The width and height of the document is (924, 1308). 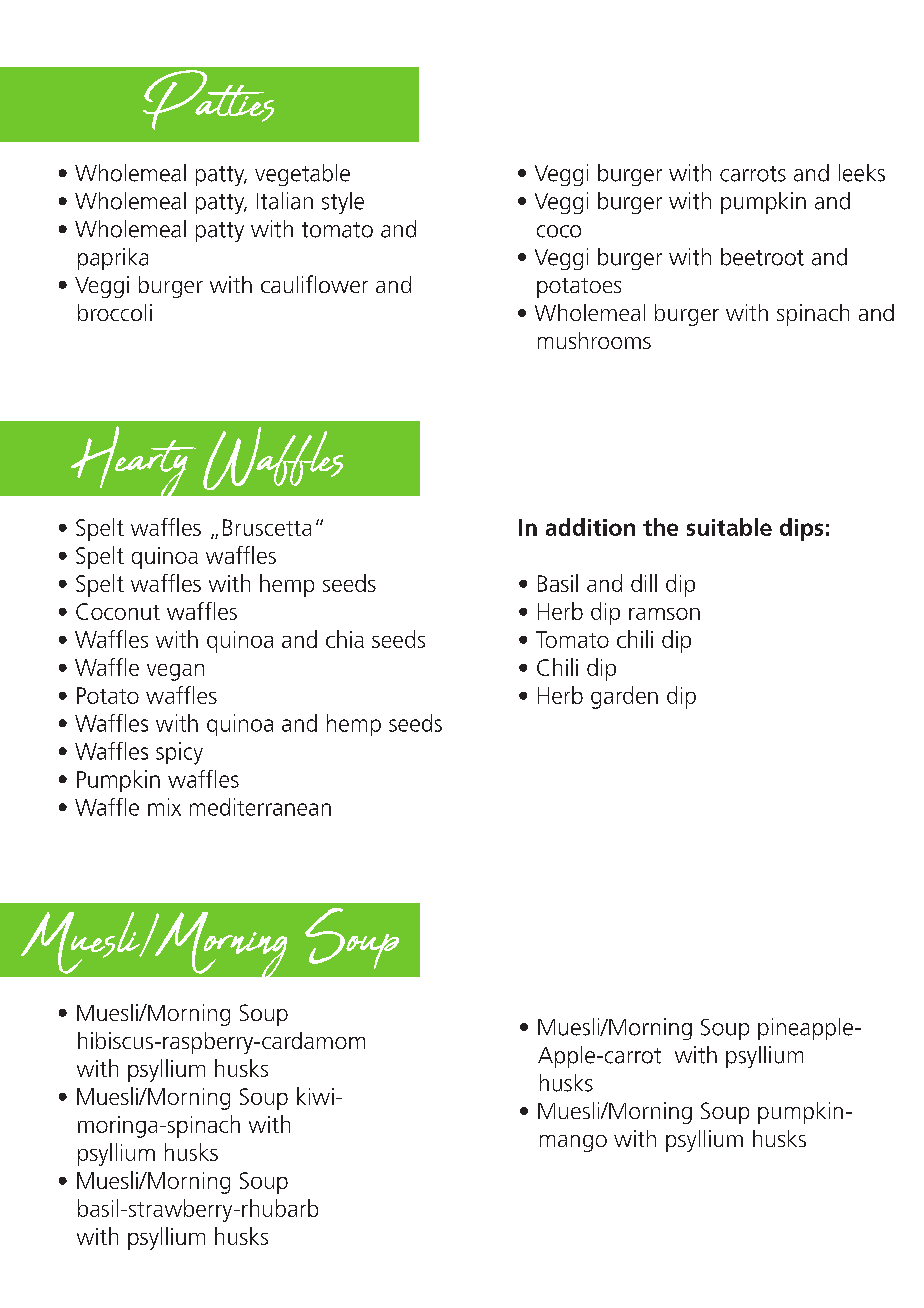 What do you see at coordinates (862, 173) in the document?
I see `leeks` at bounding box center [862, 173].
